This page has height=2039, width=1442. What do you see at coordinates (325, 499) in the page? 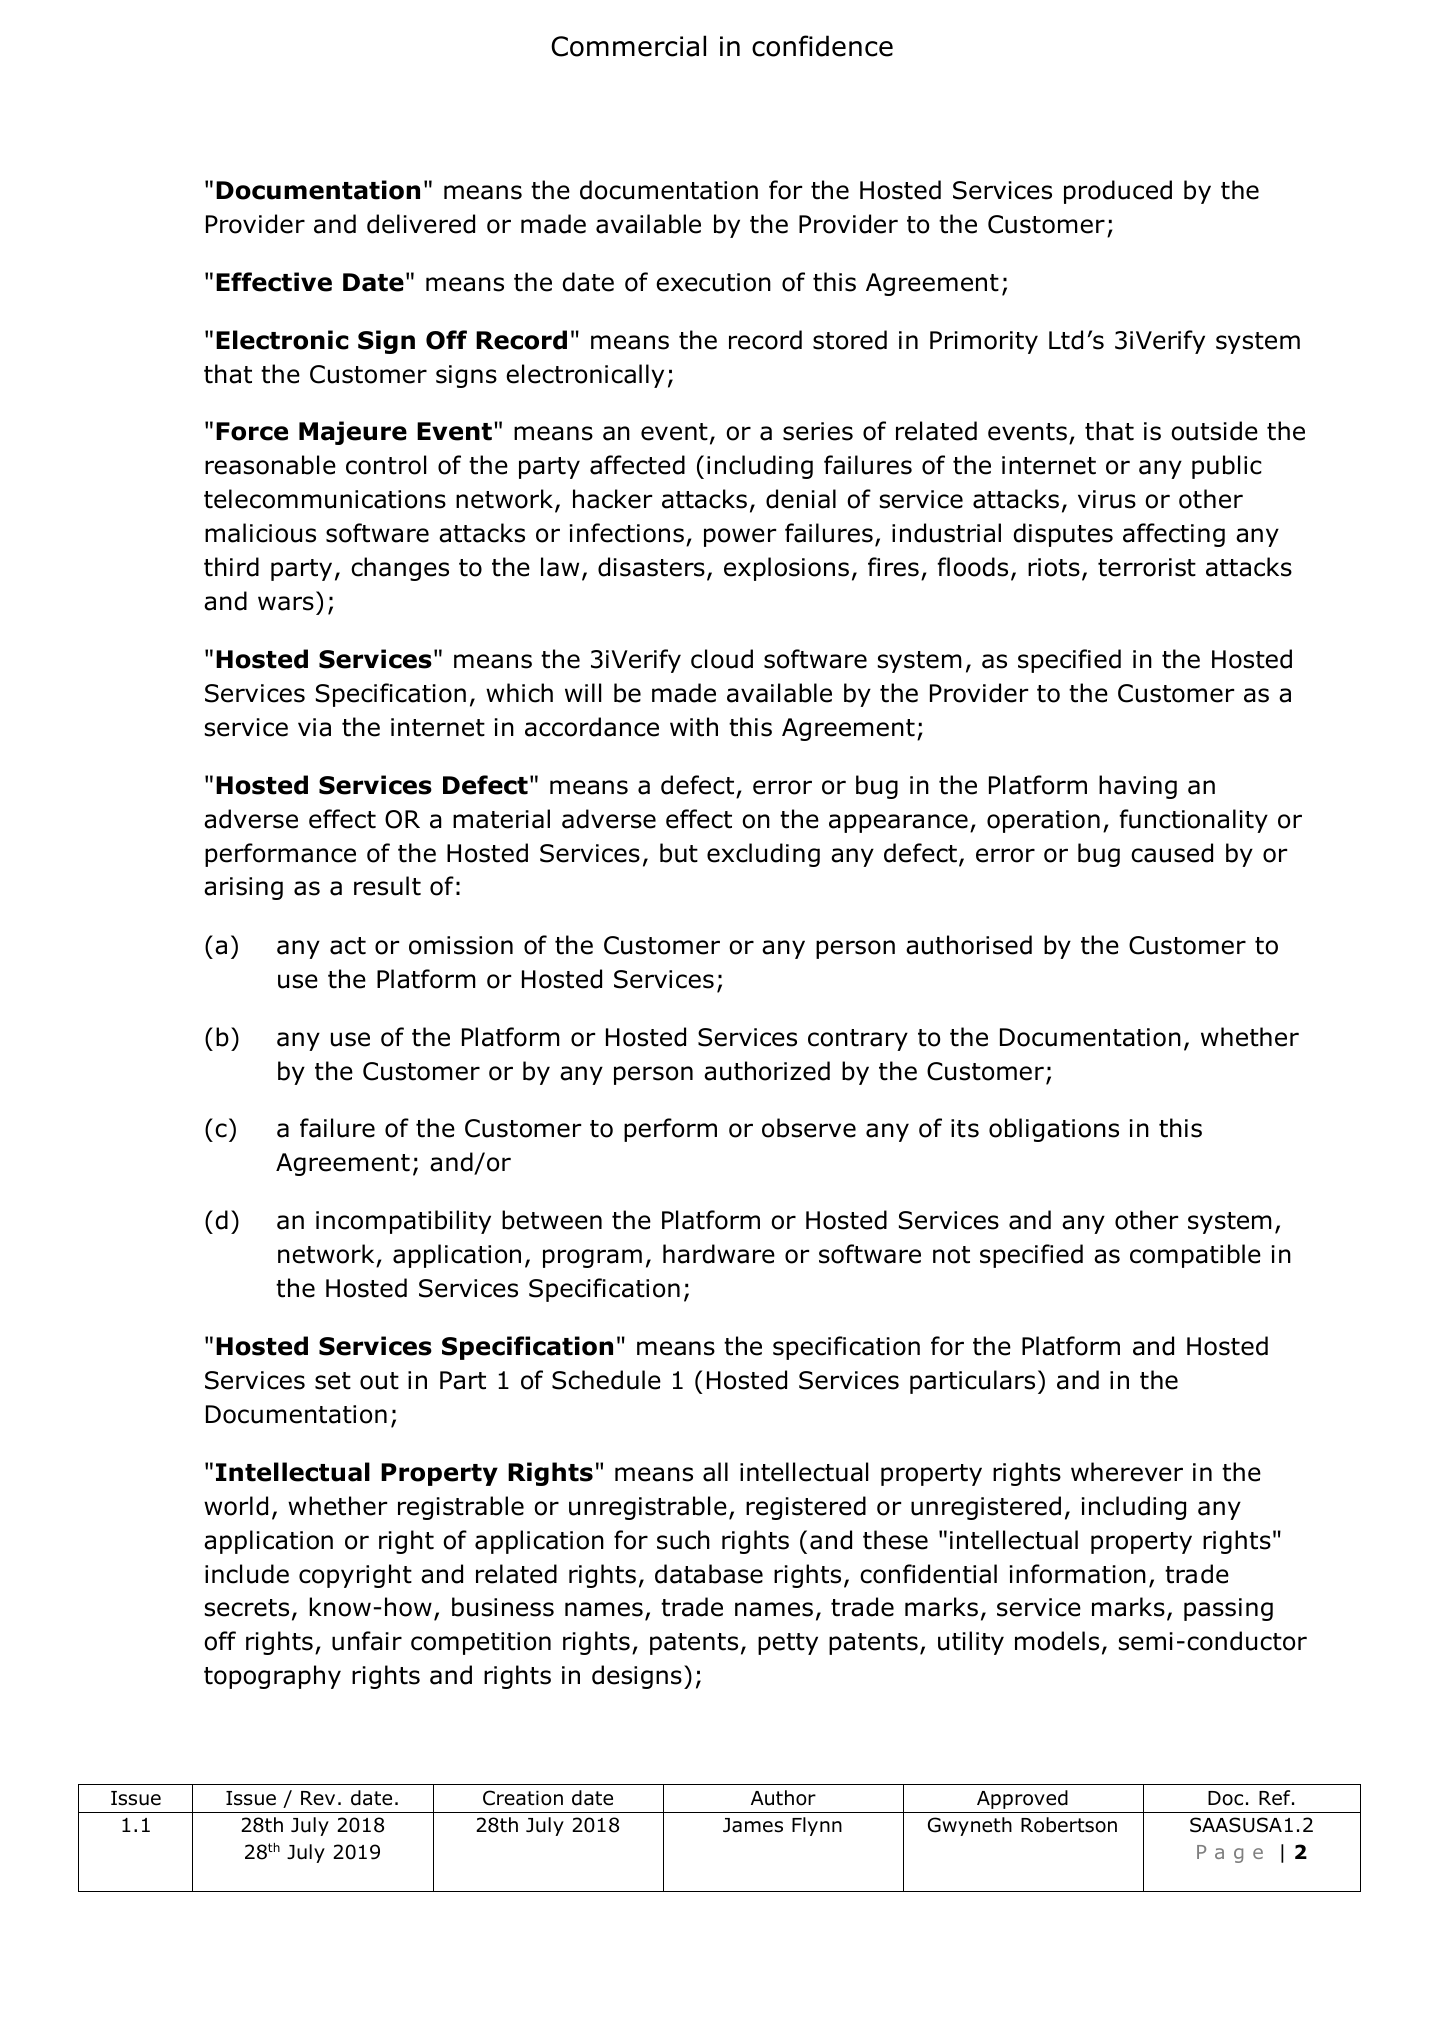
I see `telecommunications` at bounding box center [325, 499].
